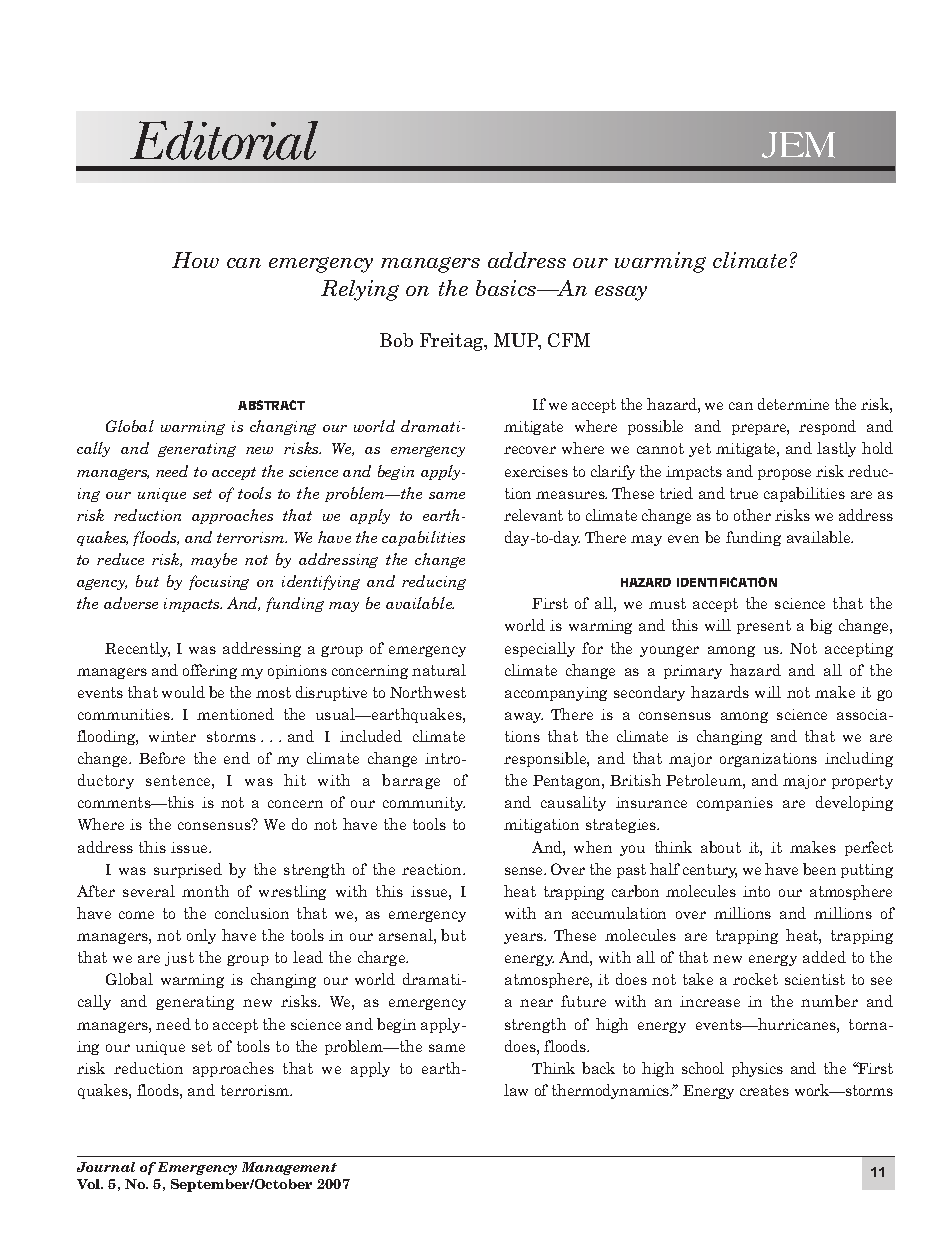 Image resolution: width=952 pixels, height=1237 pixels. Describe the element at coordinates (224, 140) in the screenshot. I see `Editorial` at that location.
